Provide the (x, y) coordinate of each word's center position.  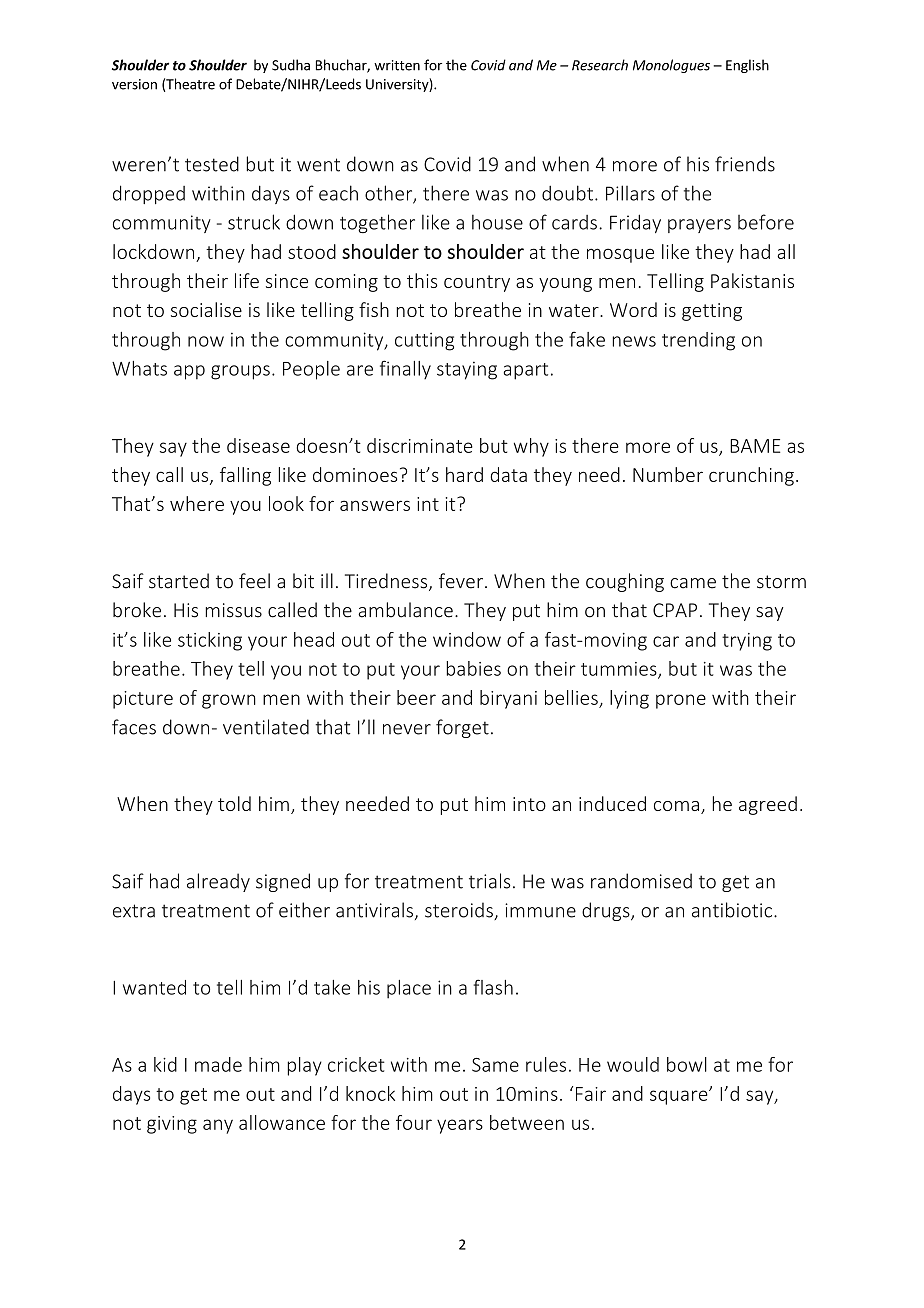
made (218, 1064)
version (134, 84)
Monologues (671, 66)
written (397, 65)
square (680, 1097)
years (460, 1126)
